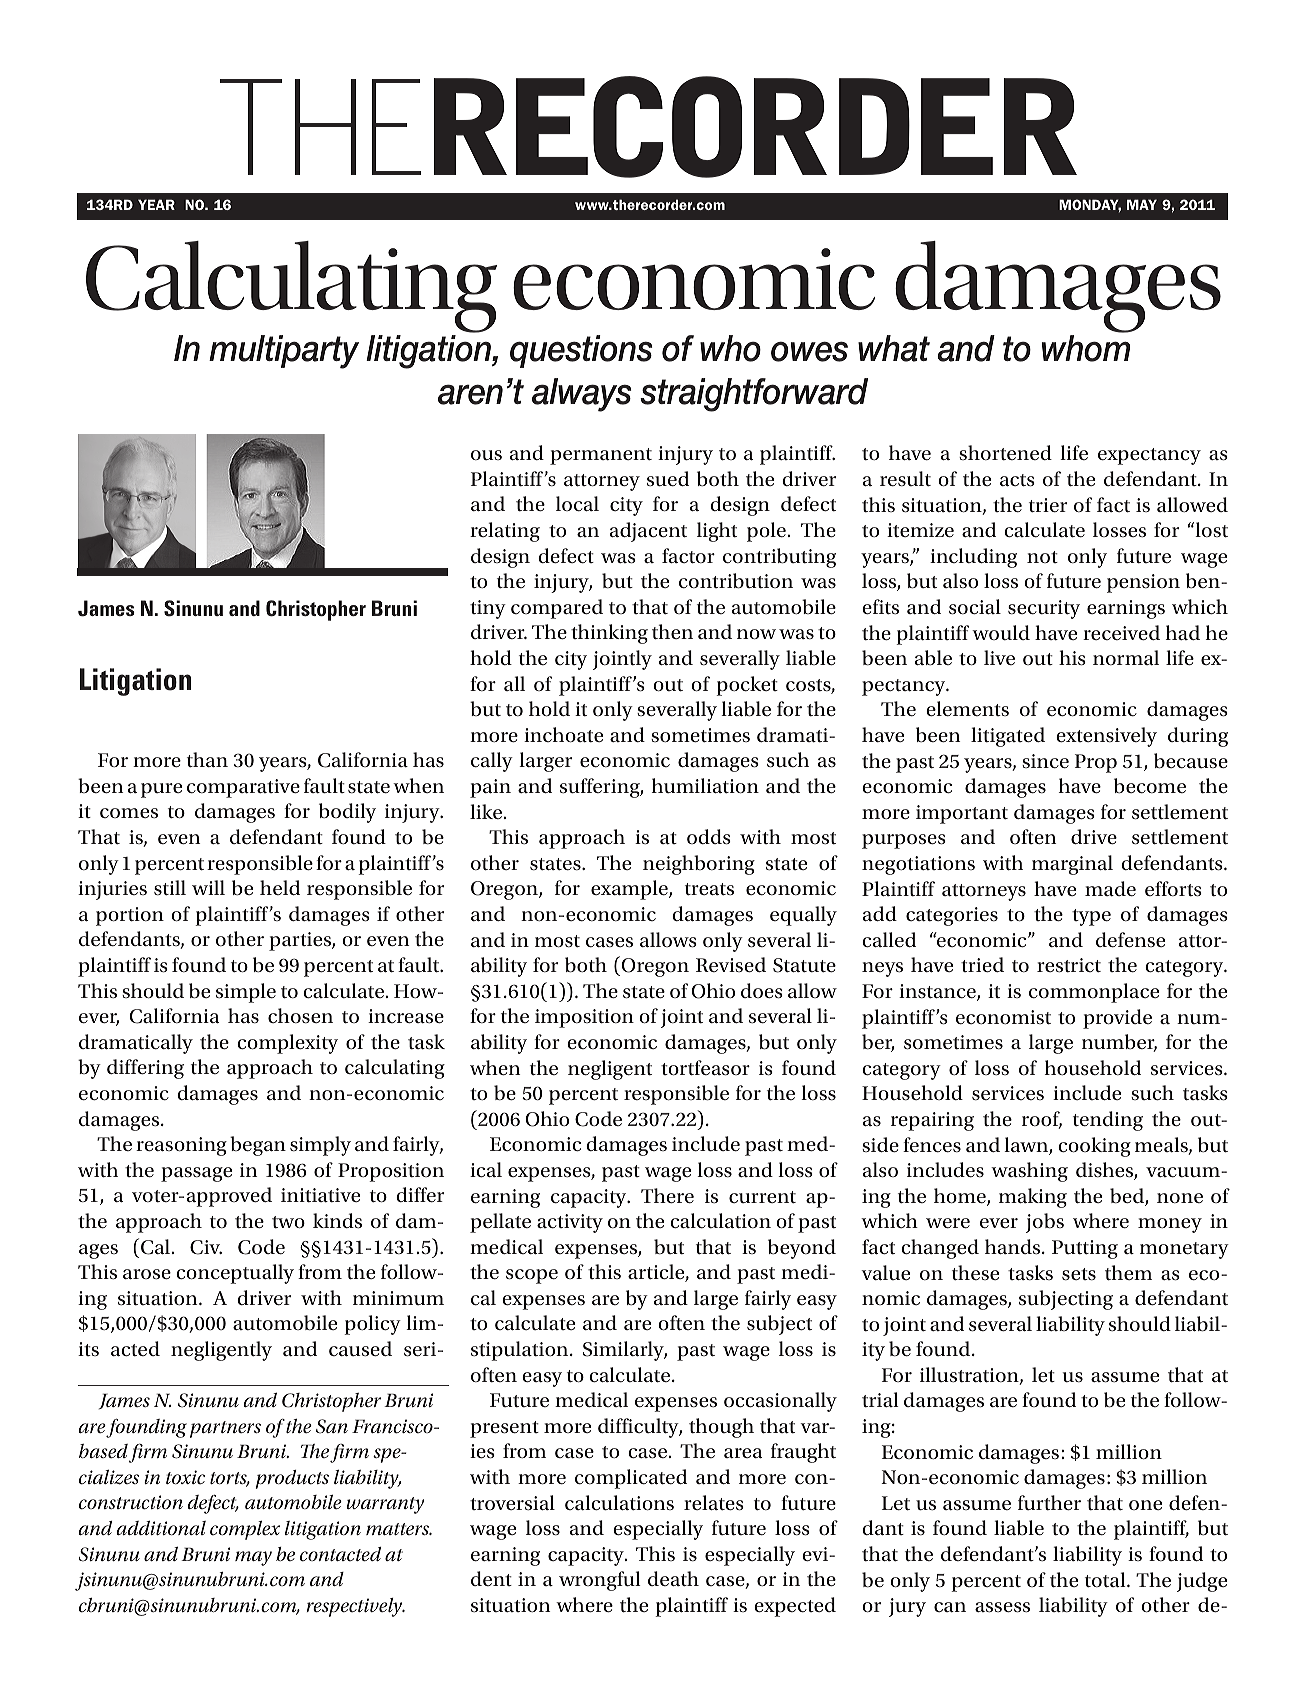  What do you see at coordinates (1086, 348) in the document?
I see `whom` at bounding box center [1086, 348].
